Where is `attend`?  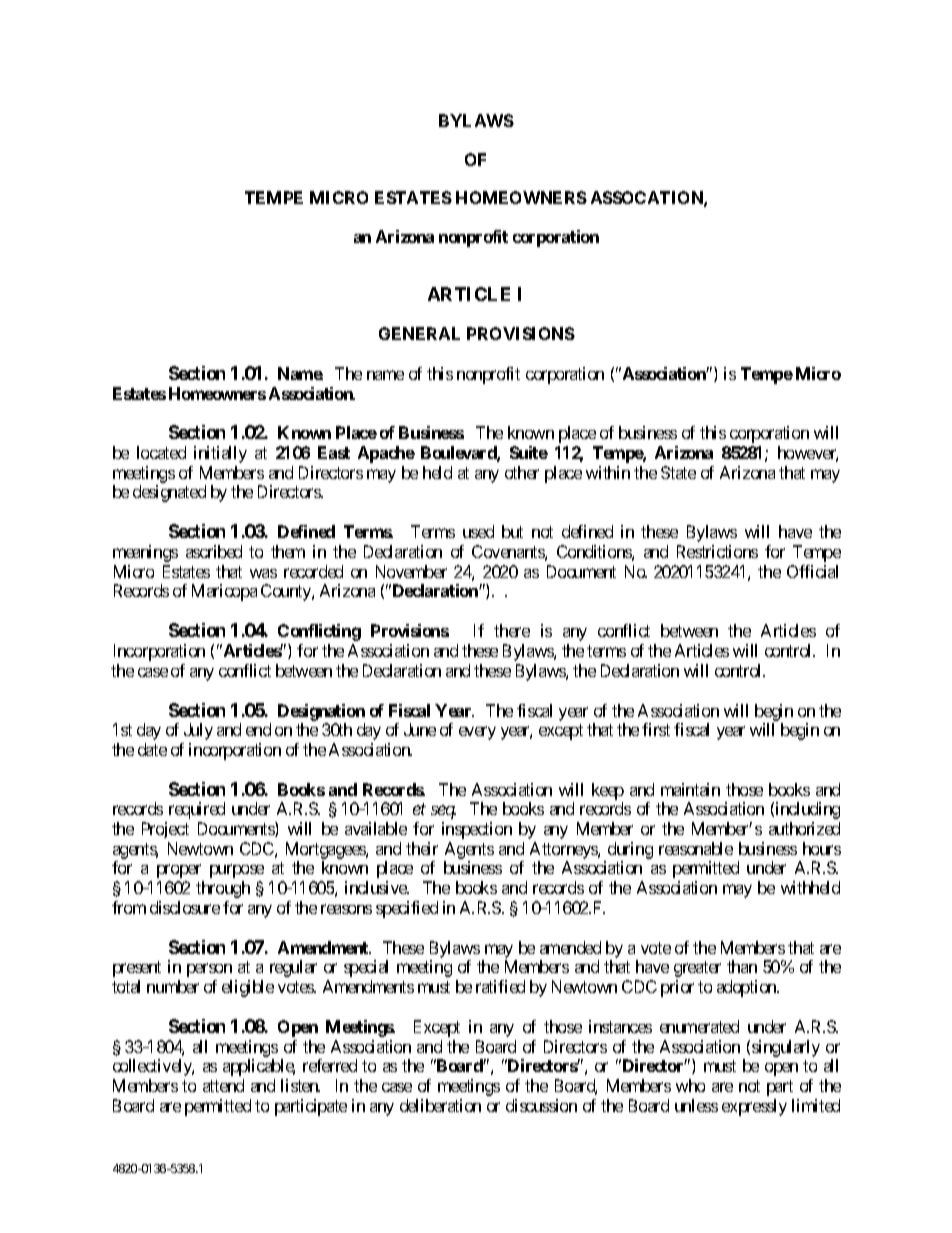
attend is located at coordinates (223, 1085).
